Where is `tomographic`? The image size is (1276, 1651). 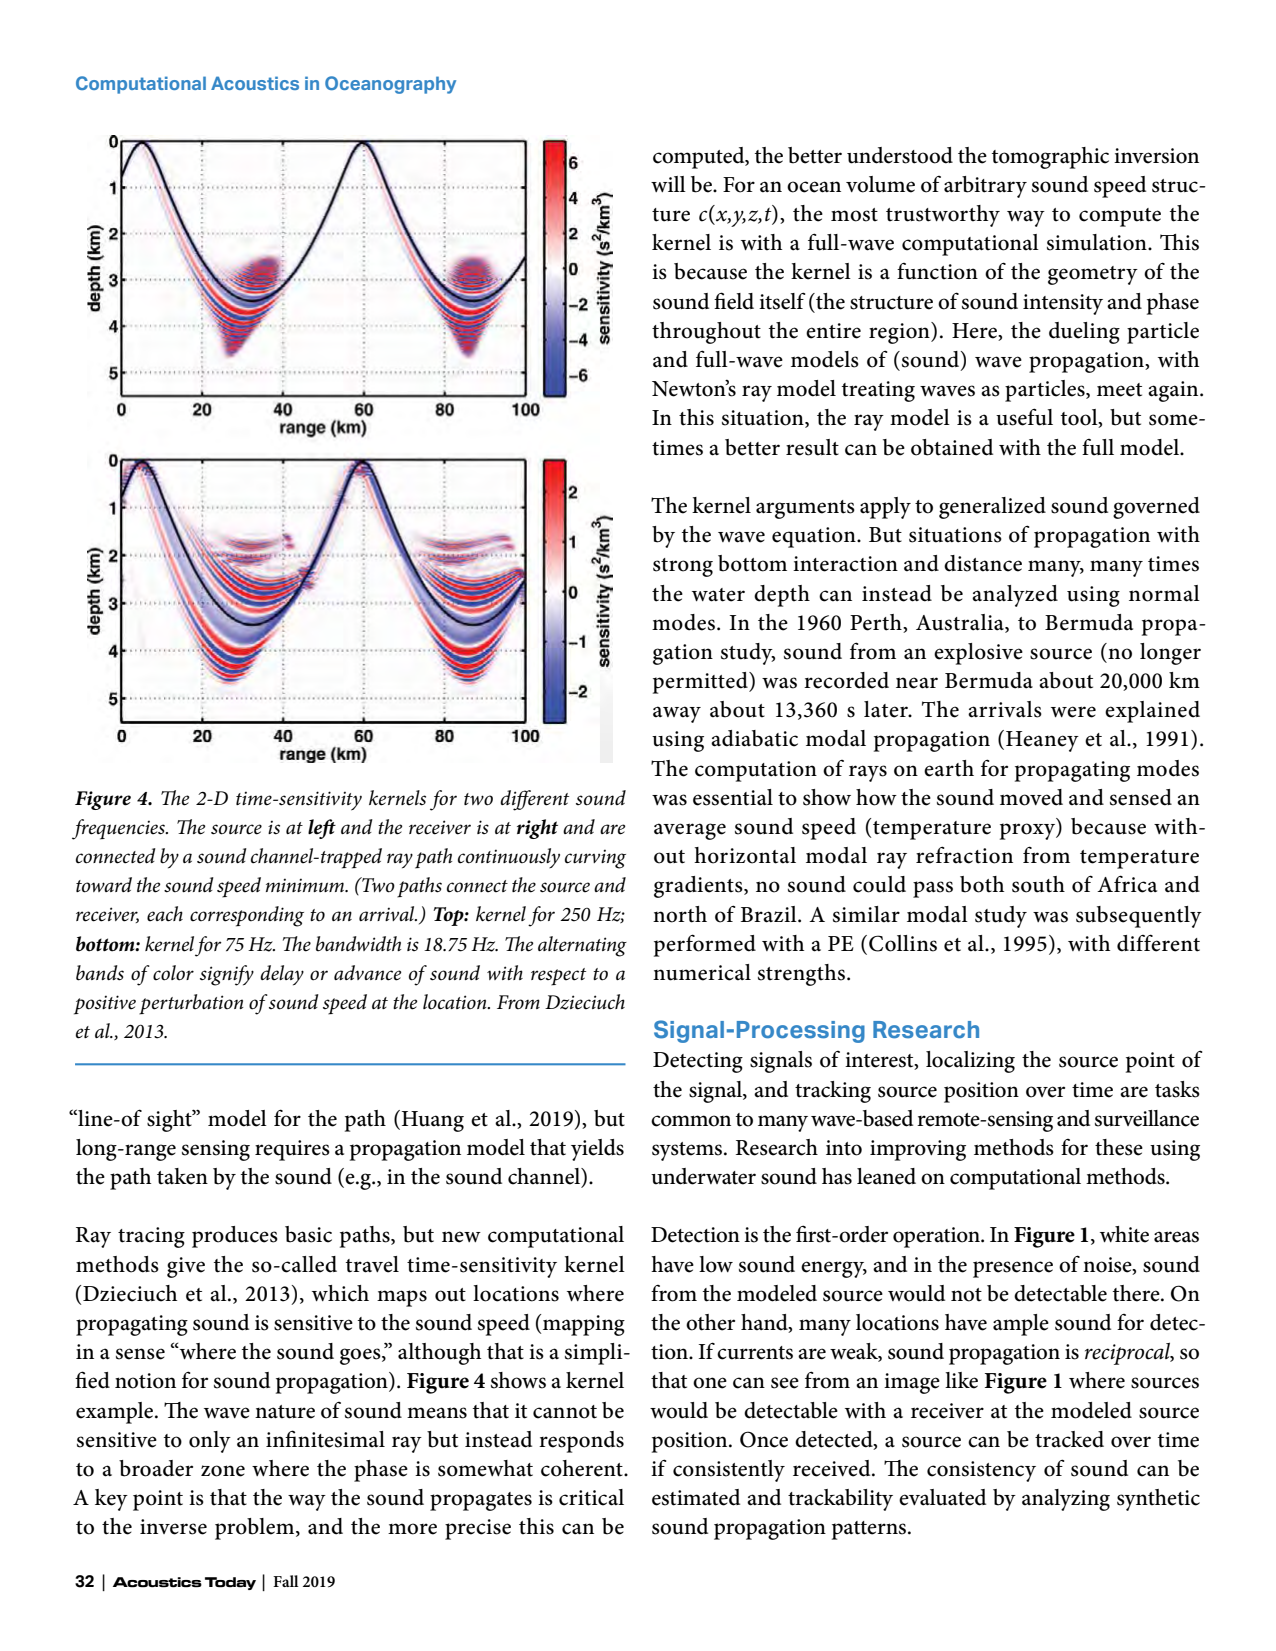 tomographic is located at coordinates (1050, 158).
